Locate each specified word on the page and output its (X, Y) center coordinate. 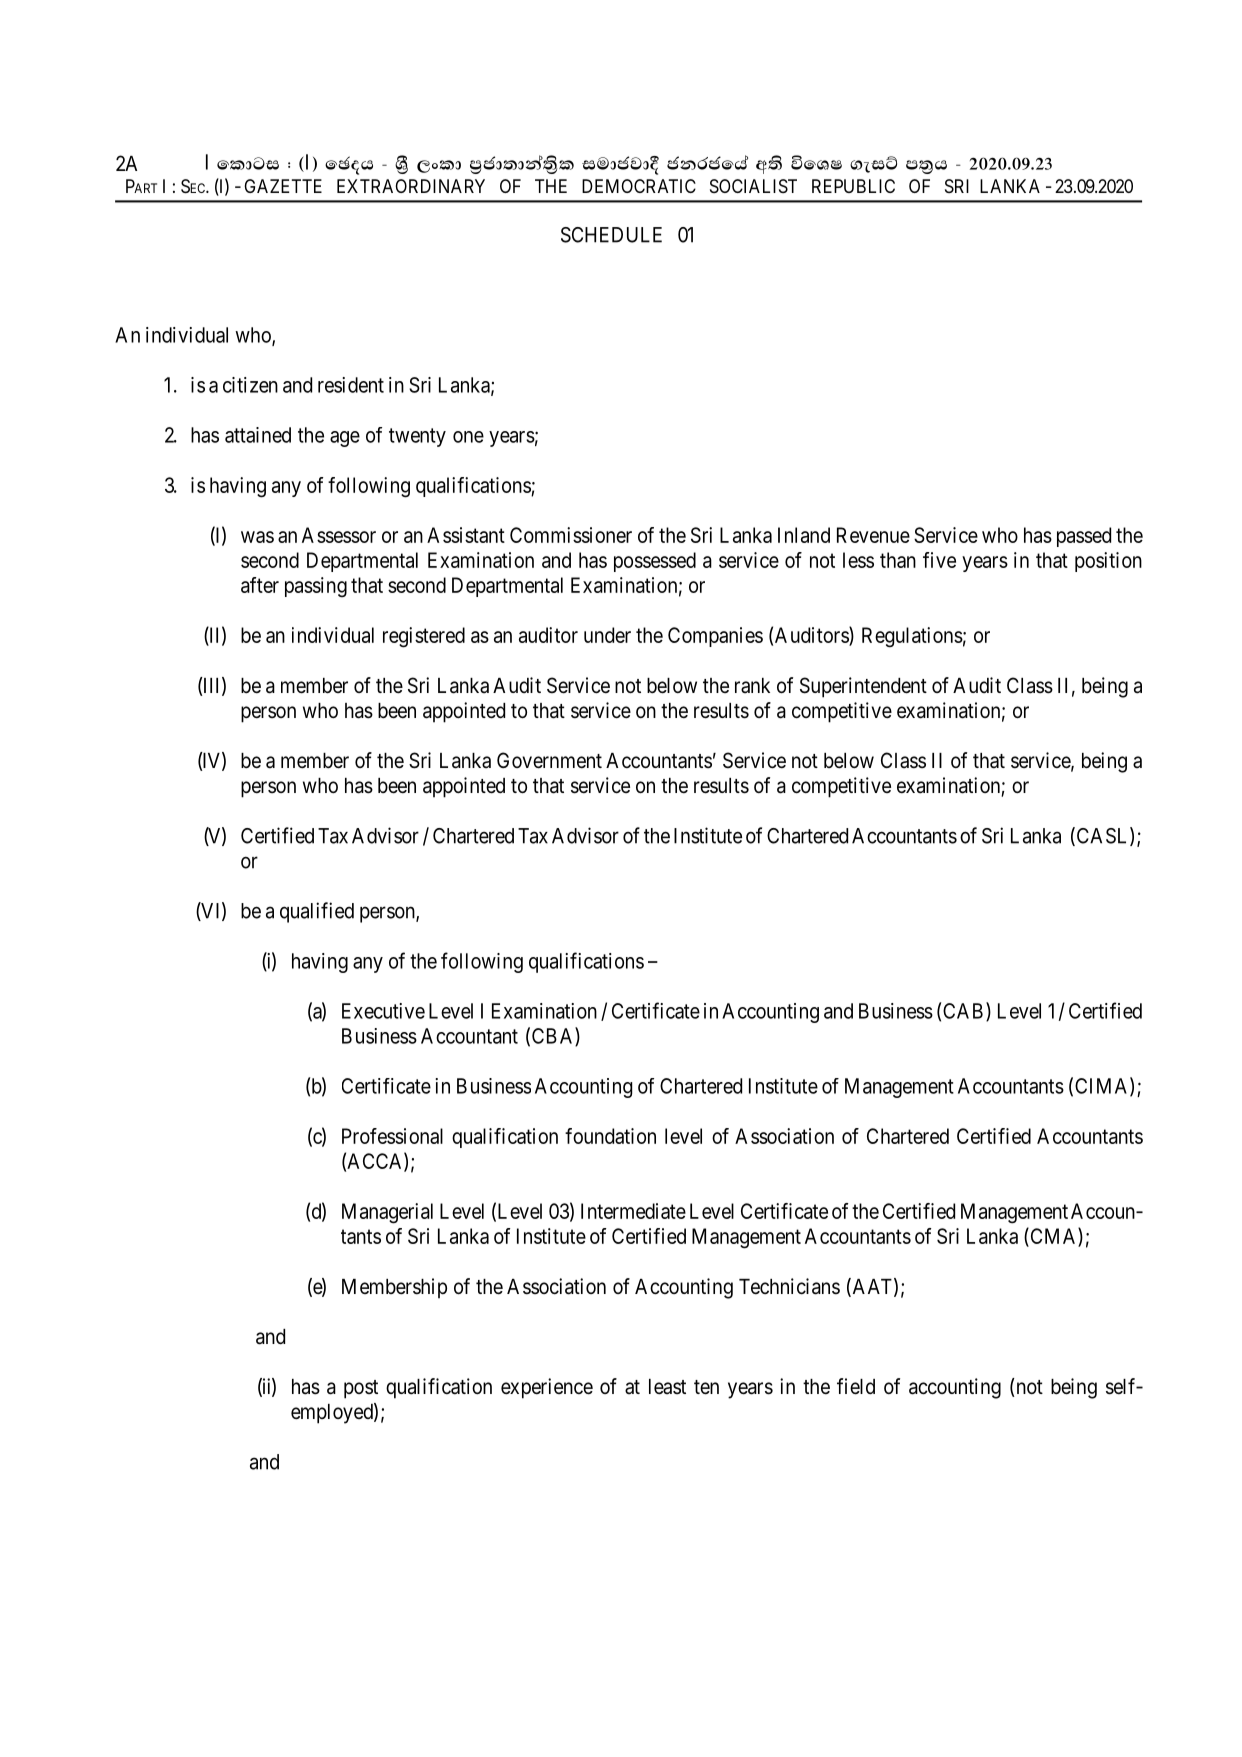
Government (549, 760)
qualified (317, 912)
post (361, 1389)
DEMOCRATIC (639, 186)
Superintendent (863, 687)
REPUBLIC (853, 186)
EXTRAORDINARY (411, 186)
